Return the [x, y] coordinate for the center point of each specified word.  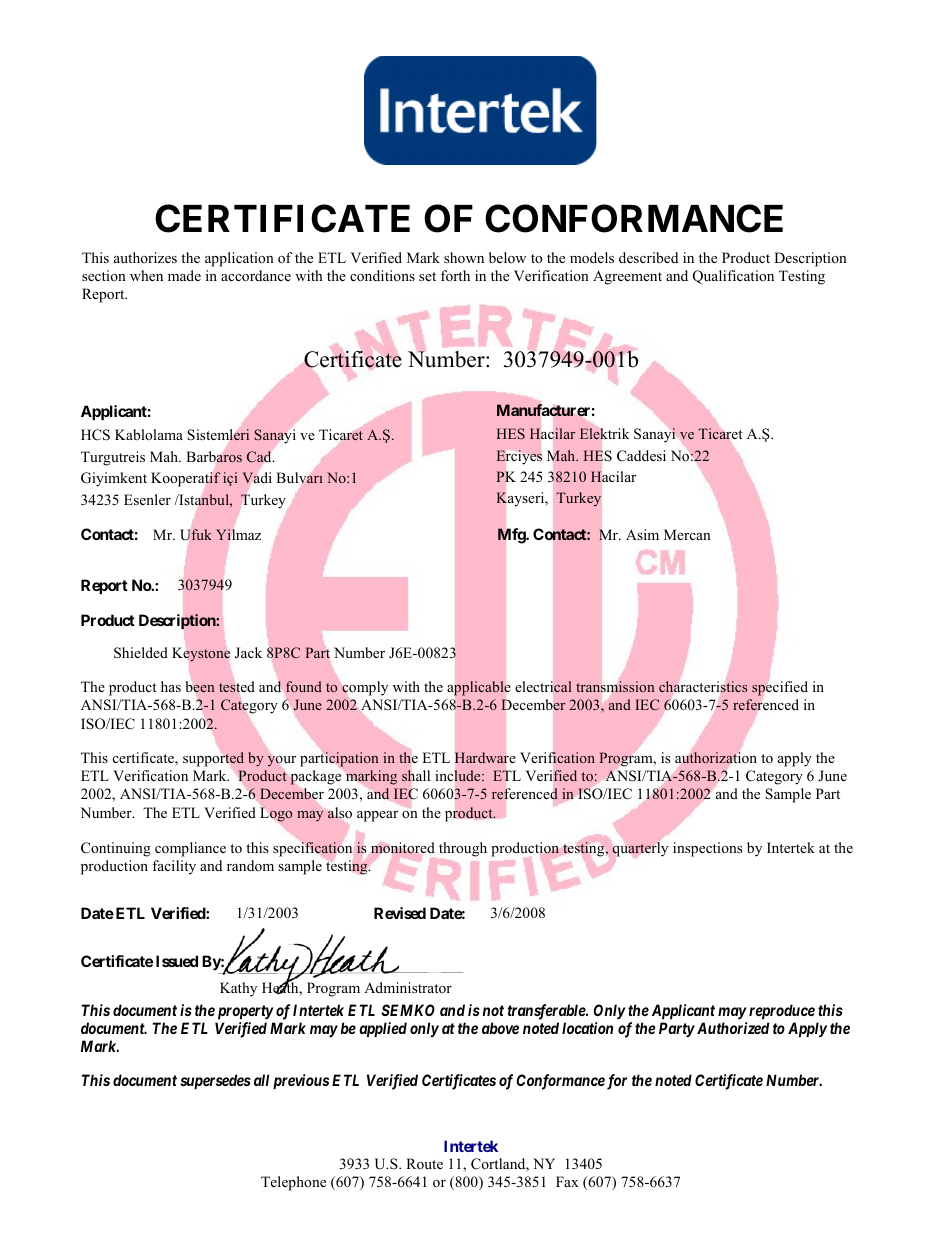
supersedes [215, 1081]
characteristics [703, 686]
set [427, 276]
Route [424, 1163]
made [184, 275]
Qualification [733, 277]
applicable [478, 688]
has [171, 686]
